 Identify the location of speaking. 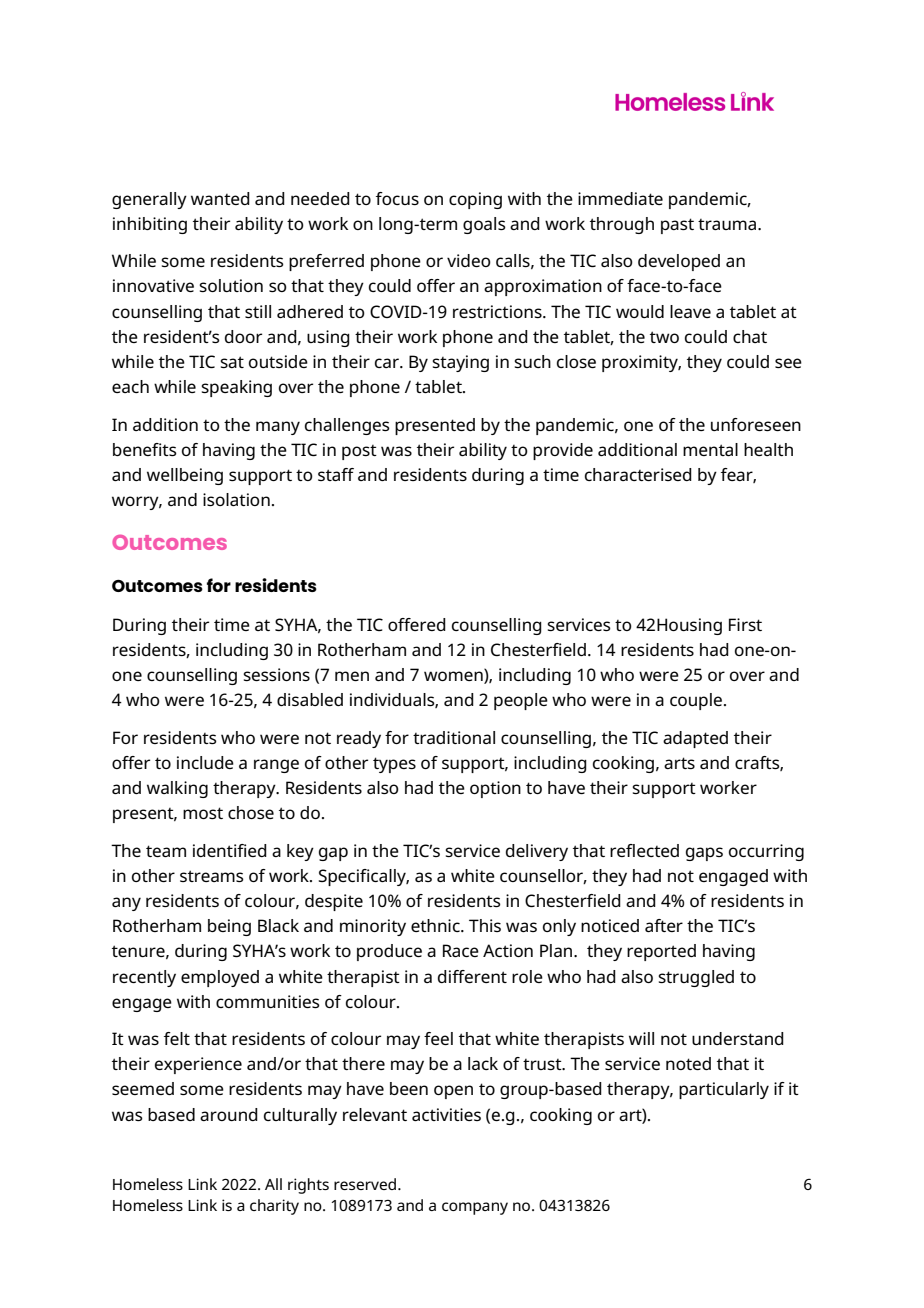
(236, 388).
